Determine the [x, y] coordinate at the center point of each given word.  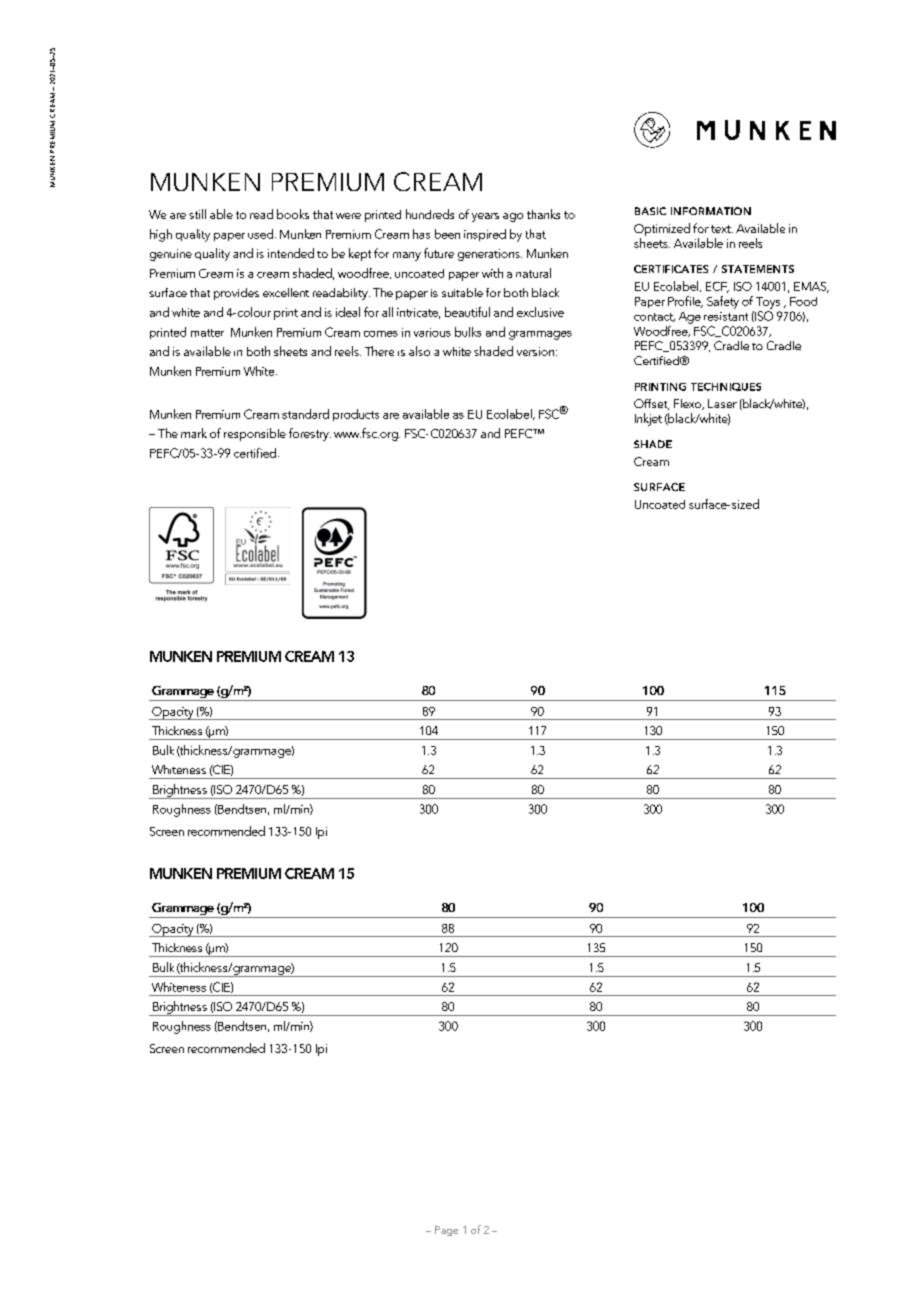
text [722, 229]
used [260, 234]
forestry [310, 434]
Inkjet [648, 419]
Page [446, 1231]
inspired [485, 235]
